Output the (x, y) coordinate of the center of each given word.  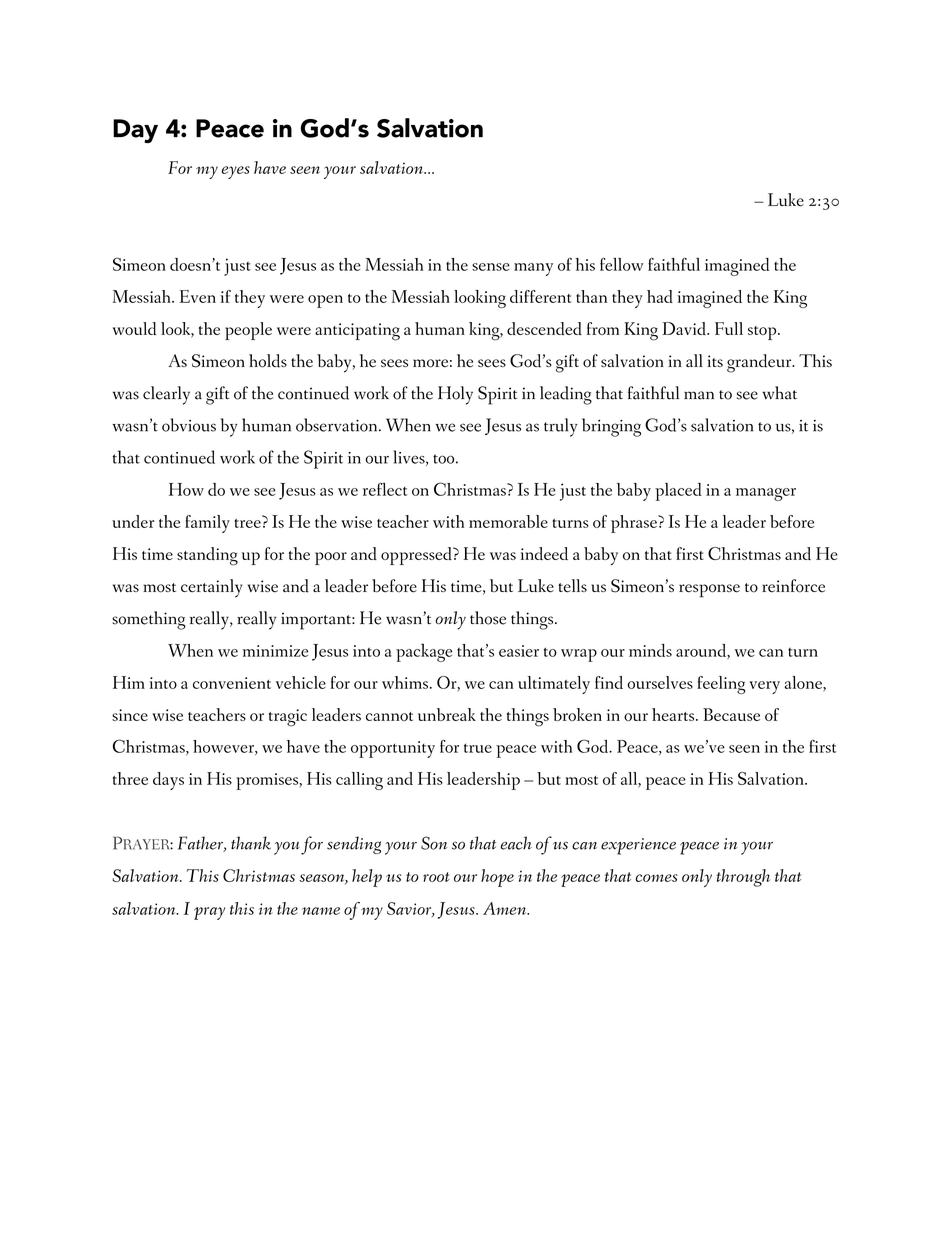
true (478, 748)
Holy (455, 395)
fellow (621, 264)
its (715, 361)
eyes (236, 172)
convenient (232, 683)
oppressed (417, 556)
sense (491, 267)
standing (207, 556)
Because (731, 714)
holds (268, 361)
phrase (635, 524)
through (743, 878)
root (436, 877)
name (321, 911)
